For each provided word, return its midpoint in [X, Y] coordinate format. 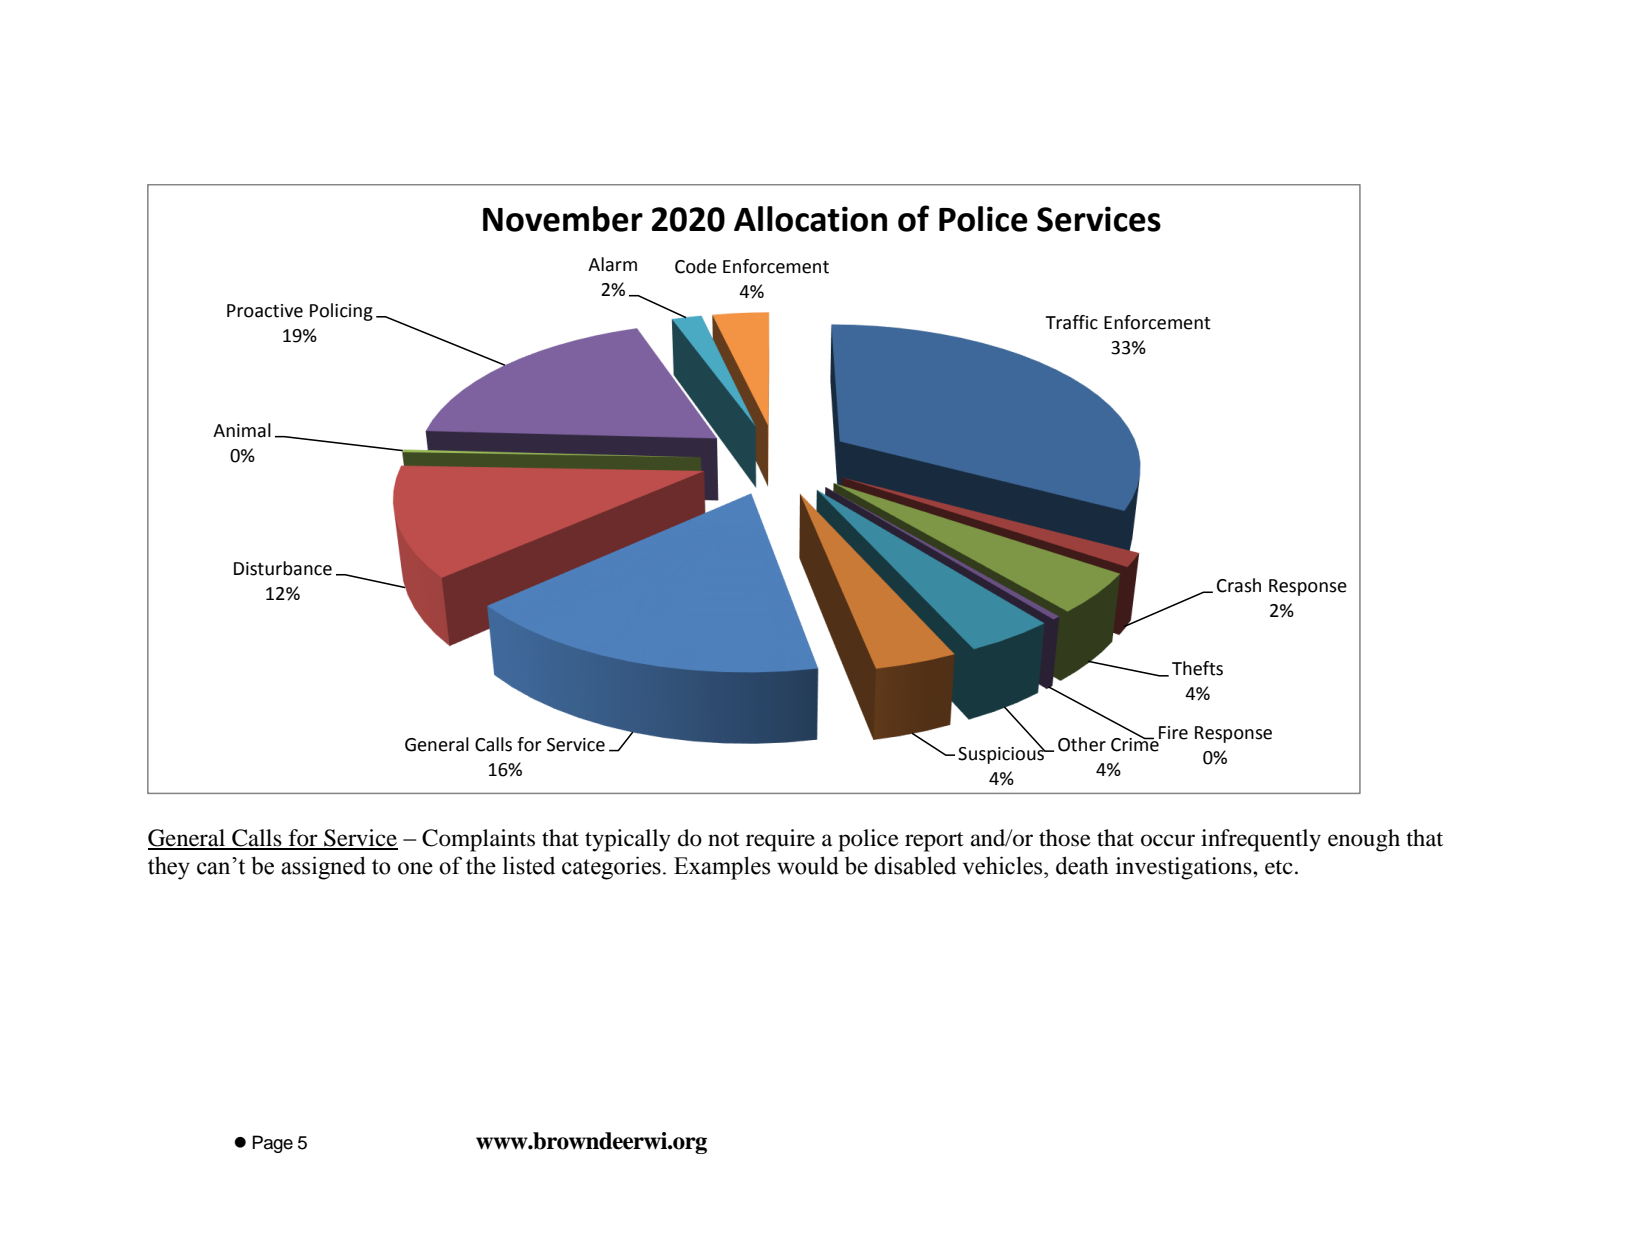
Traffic [1071, 322]
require [780, 840]
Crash [1239, 585]
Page [272, 1144]
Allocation [810, 219]
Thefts [1197, 668]
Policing [341, 312]
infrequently [1261, 840]
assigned [323, 868]
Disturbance [283, 568]
